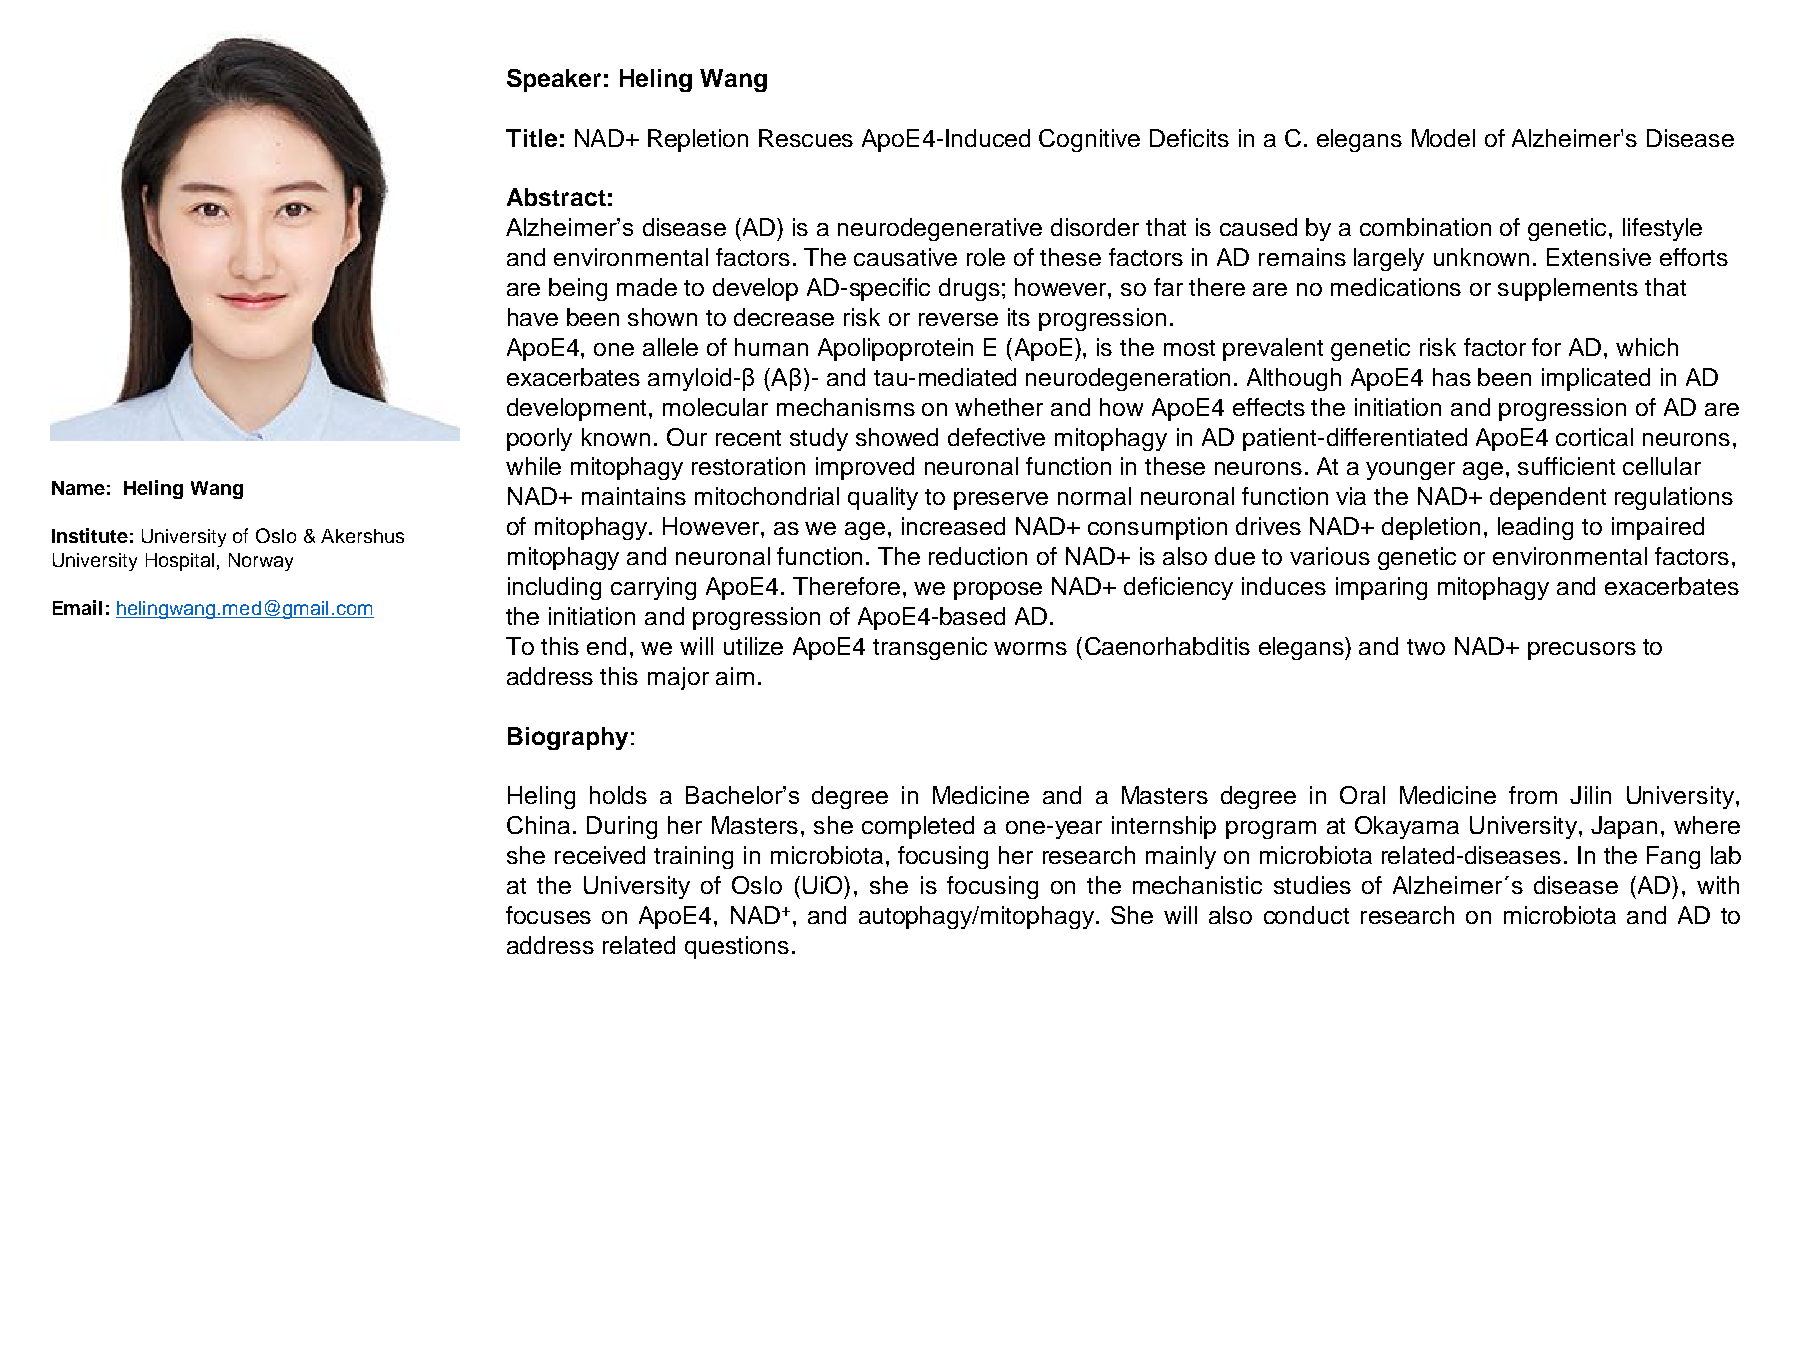  Describe the element at coordinates (737, 947) in the document. I see `questions` at that location.
